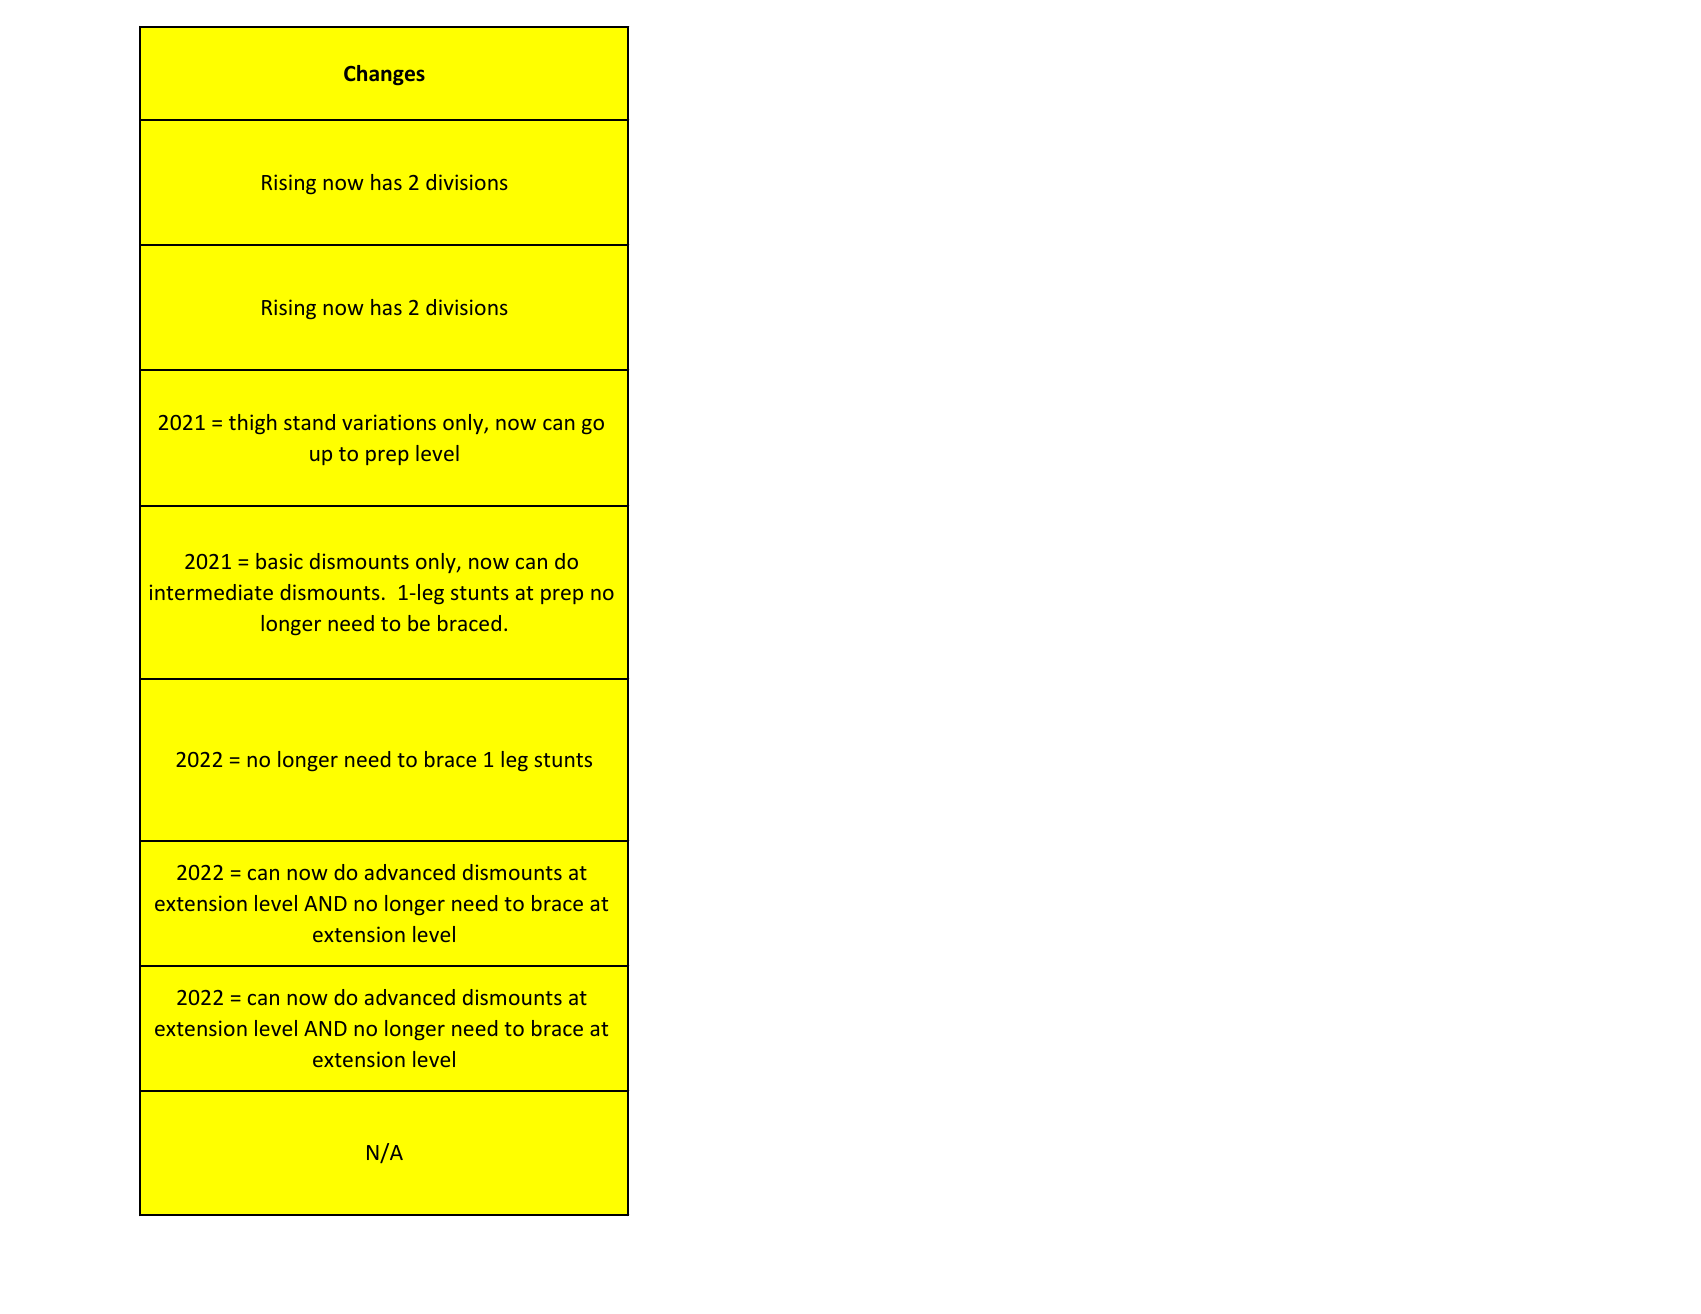  Describe the element at coordinates (384, 75) in the screenshot. I see `Changes` at that location.
